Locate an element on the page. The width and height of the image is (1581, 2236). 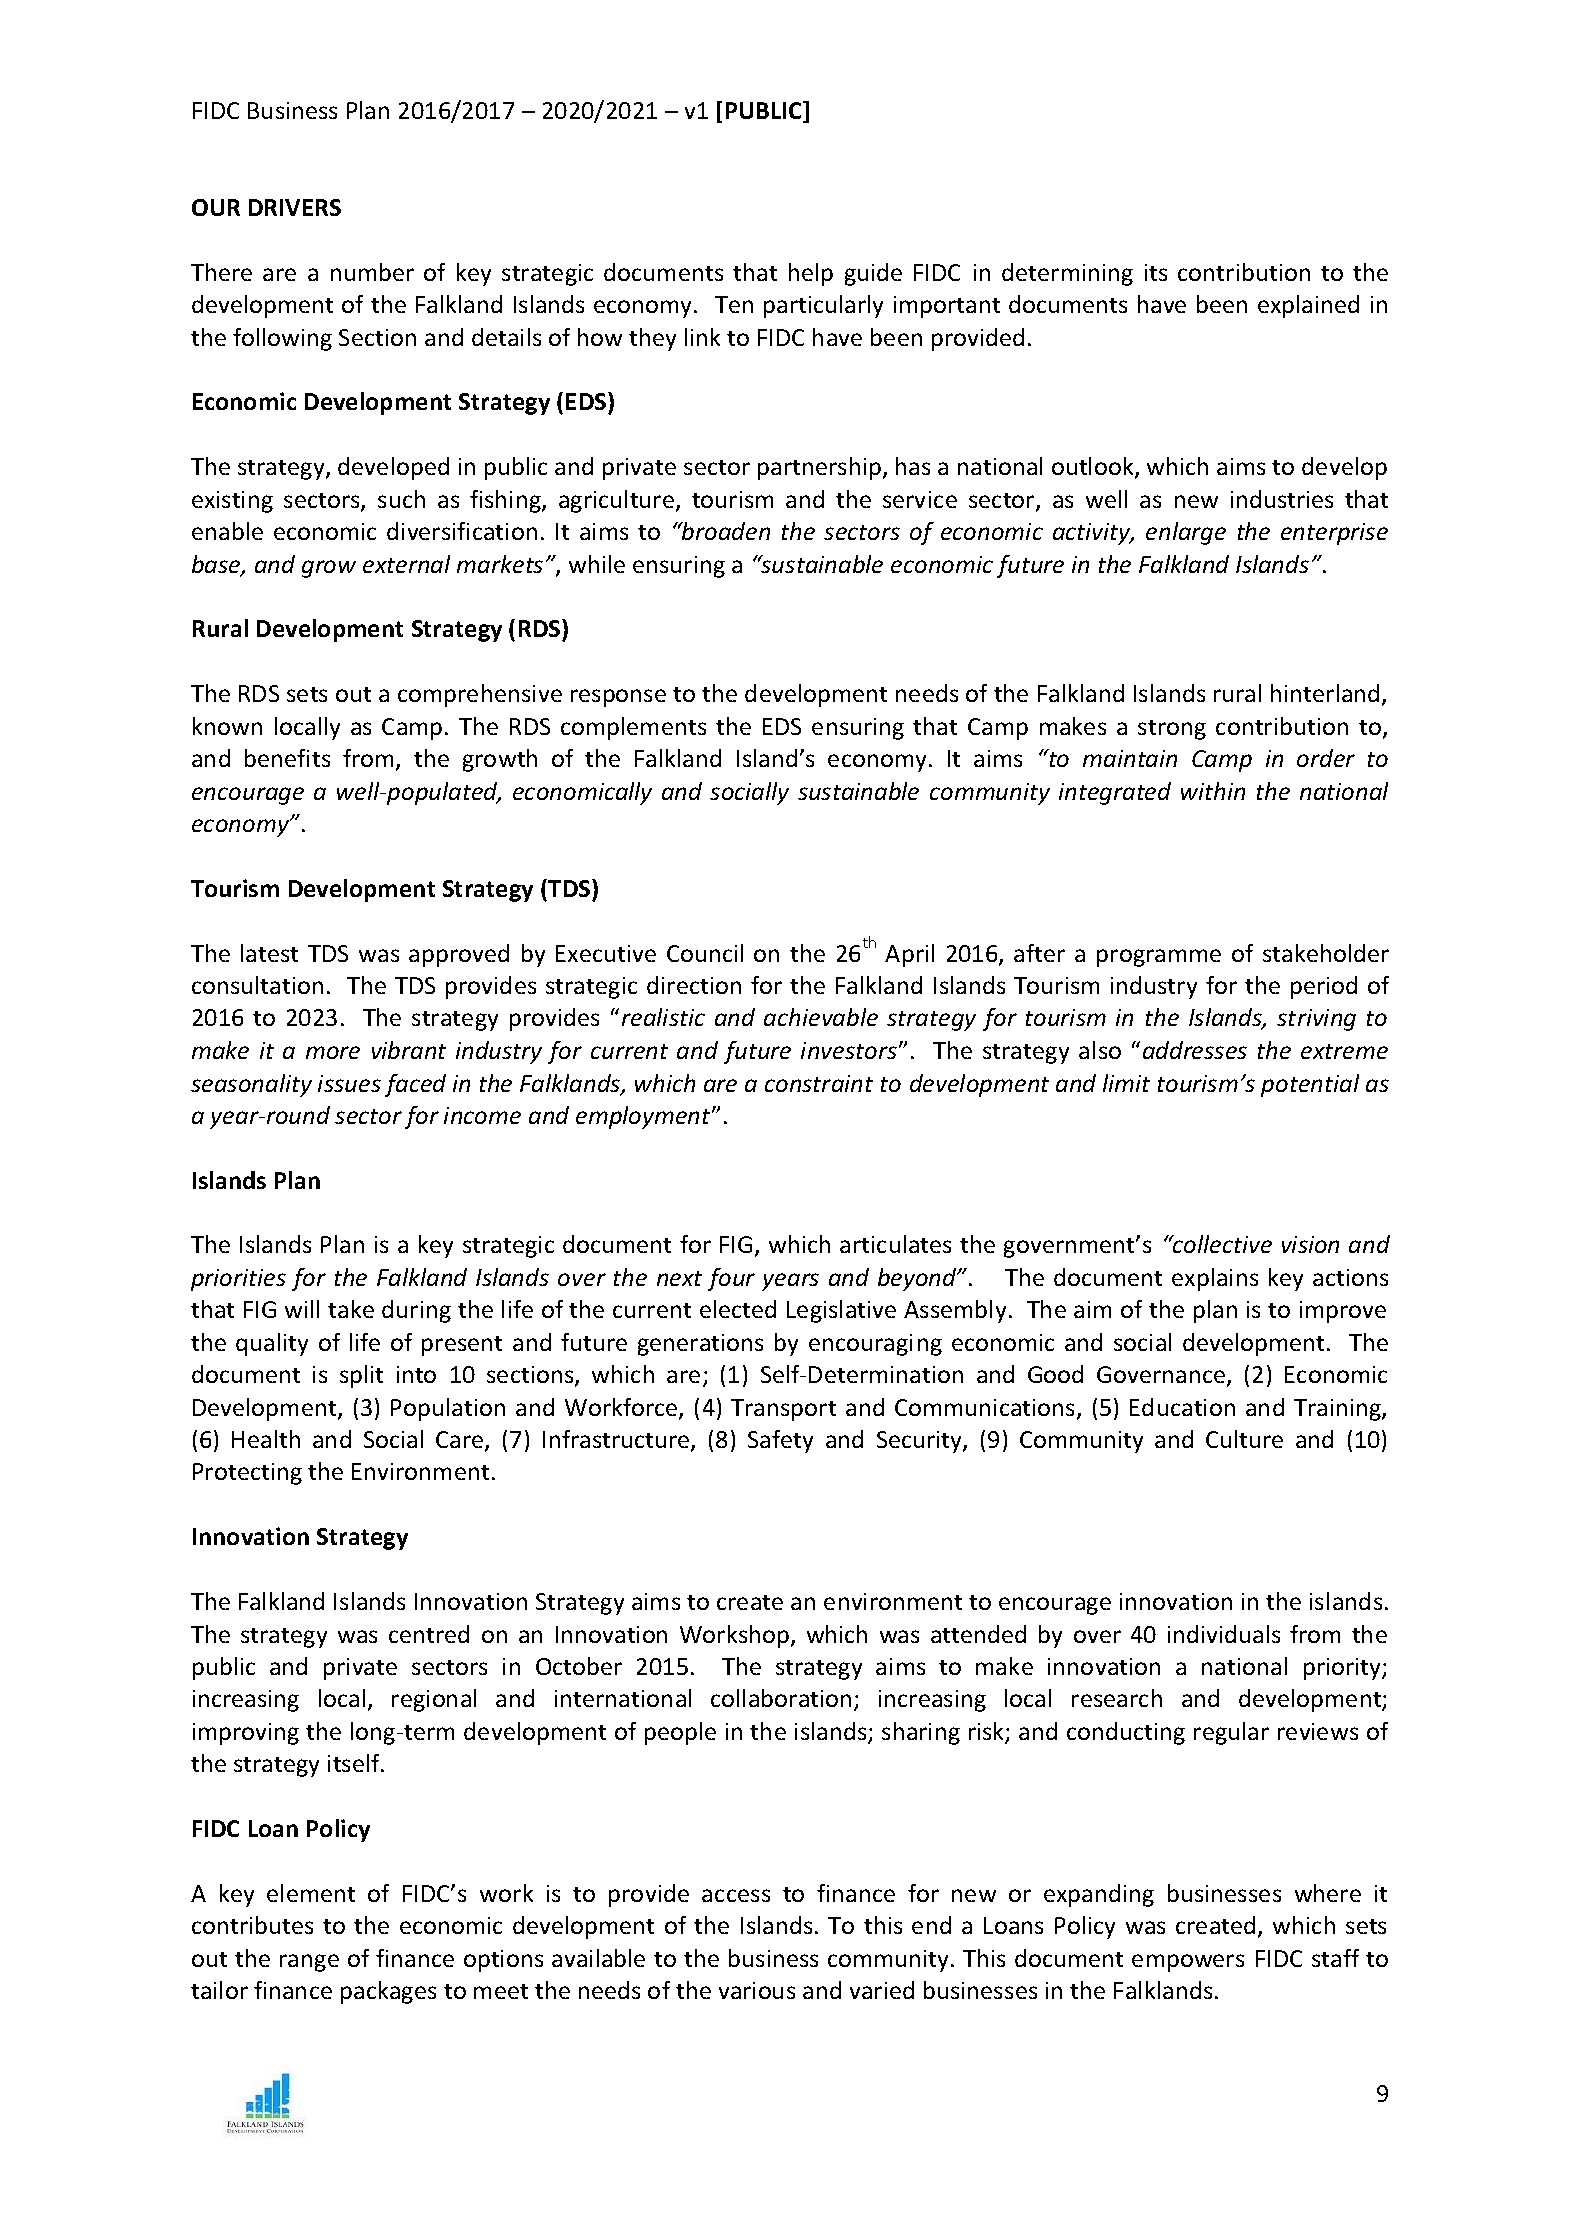
individuals is located at coordinates (1224, 1634).
